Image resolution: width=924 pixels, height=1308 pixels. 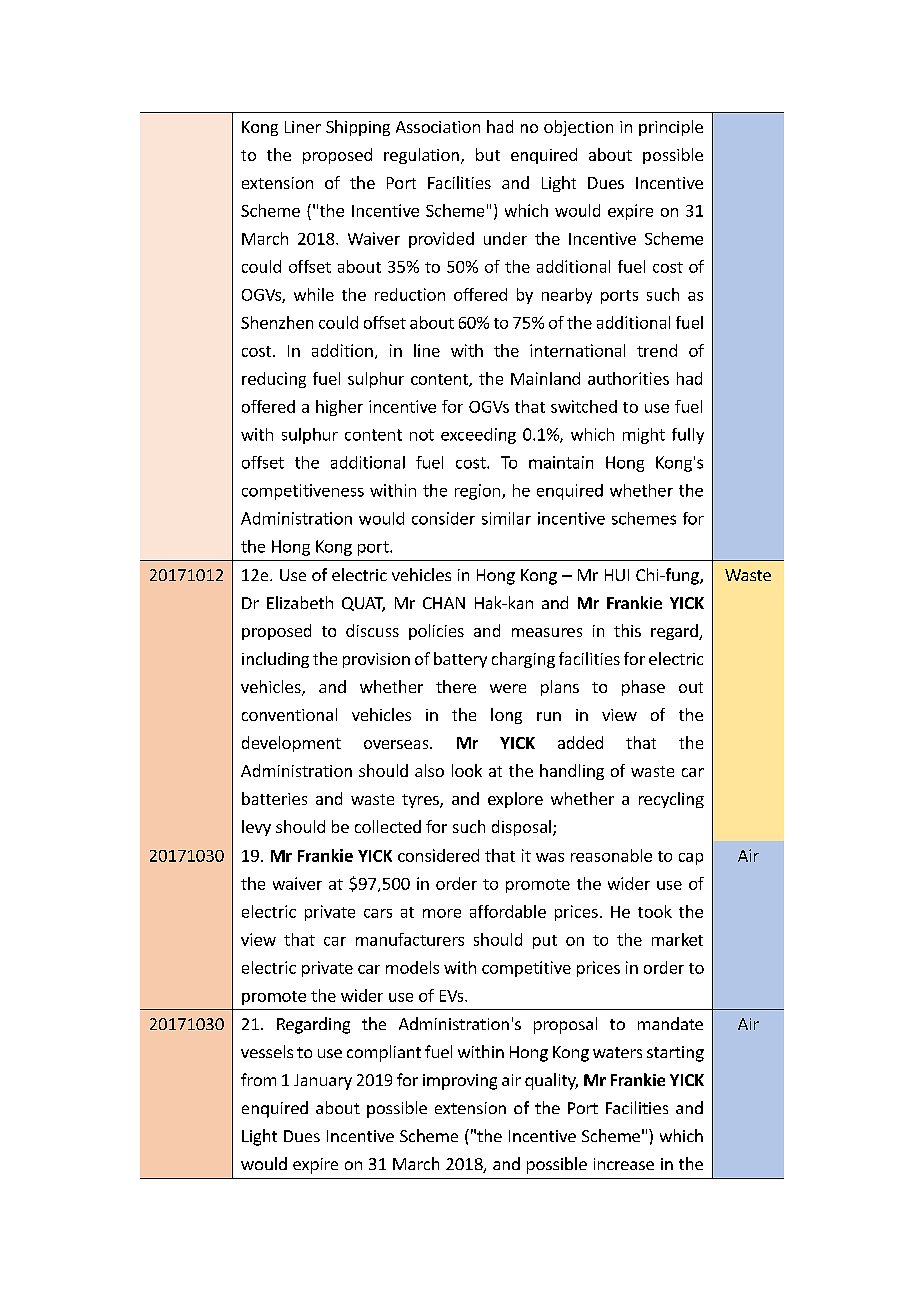 I want to click on principle, so click(x=671, y=128).
